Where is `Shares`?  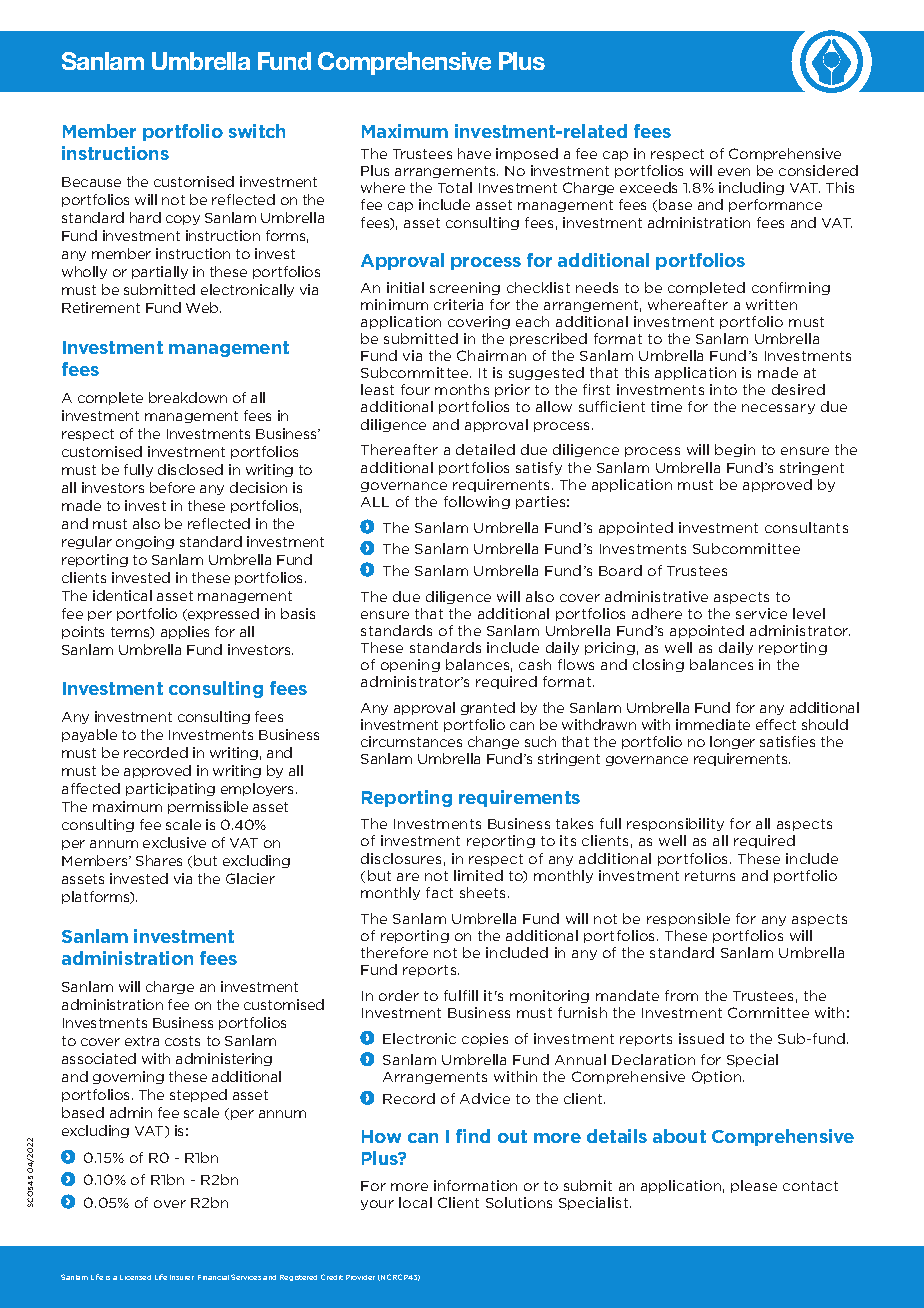
Shares is located at coordinates (159, 860).
